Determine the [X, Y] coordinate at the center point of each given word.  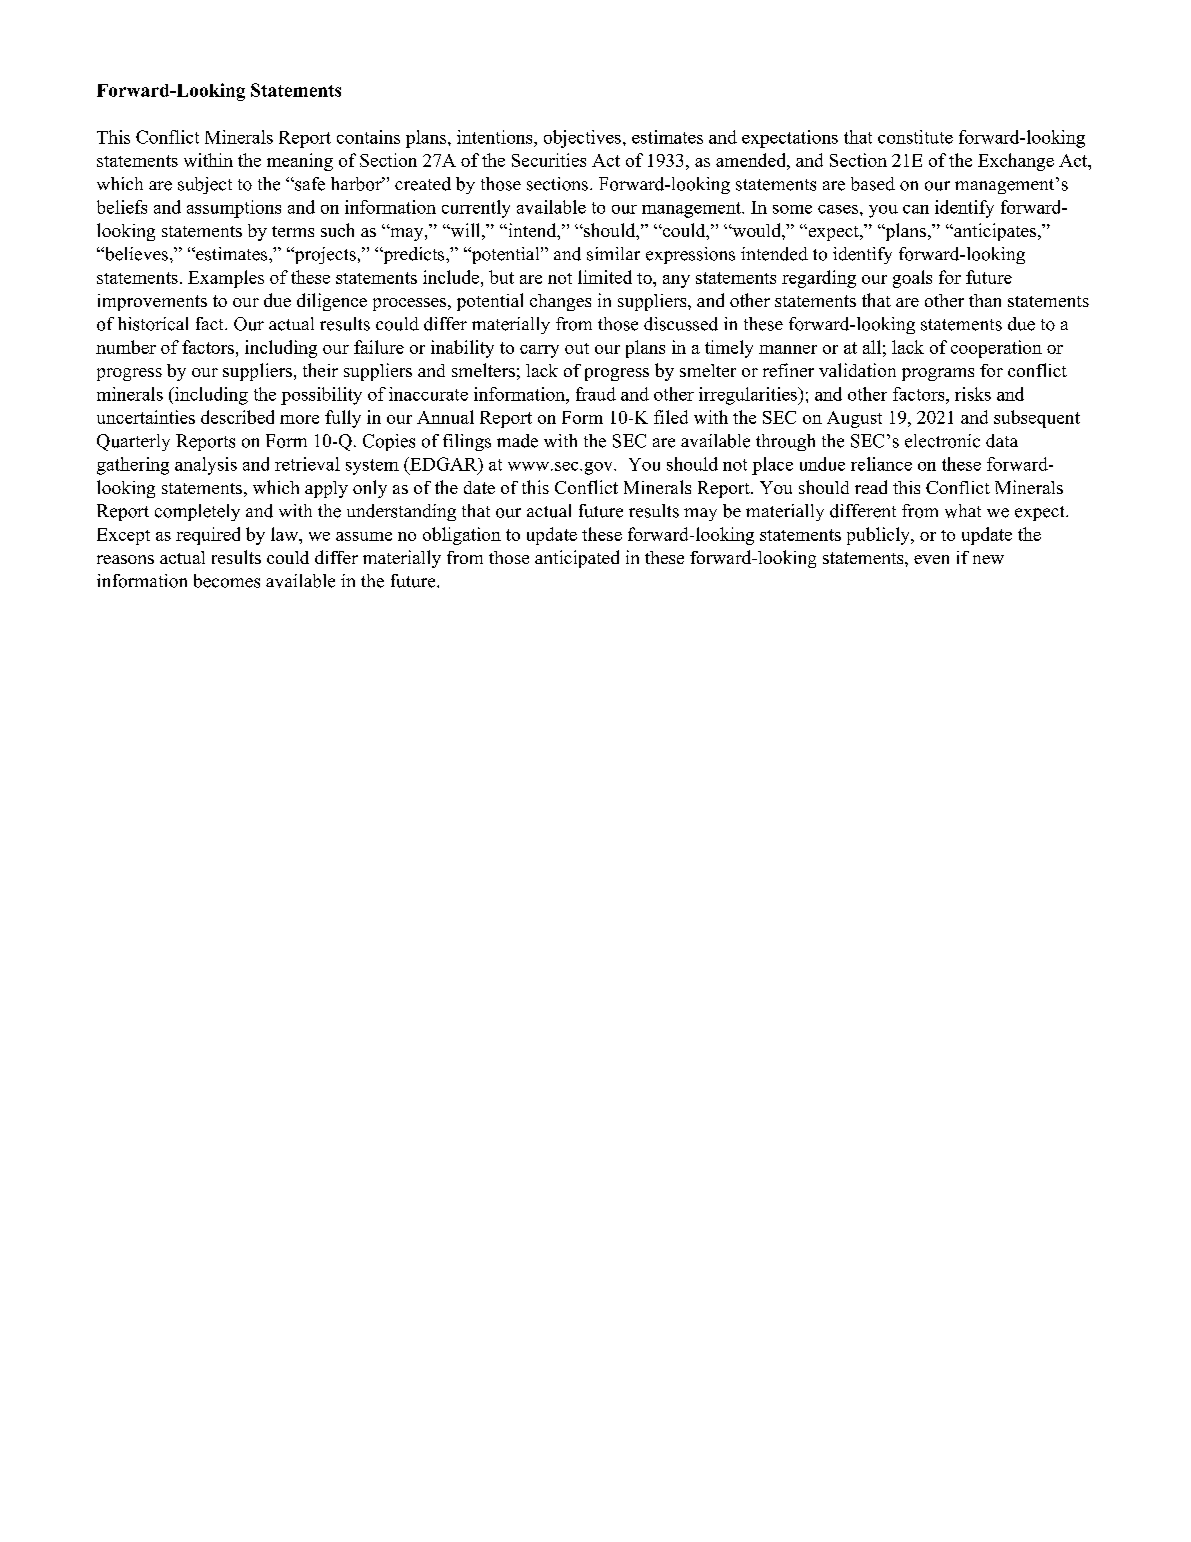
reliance [881, 464]
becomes [227, 581]
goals [912, 279]
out [577, 348]
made [517, 441]
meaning [300, 162]
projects [324, 255]
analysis [206, 466]
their [320, 370]
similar [613, 254]
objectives [582, 139]
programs [938, 374]
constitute [915, 137]
